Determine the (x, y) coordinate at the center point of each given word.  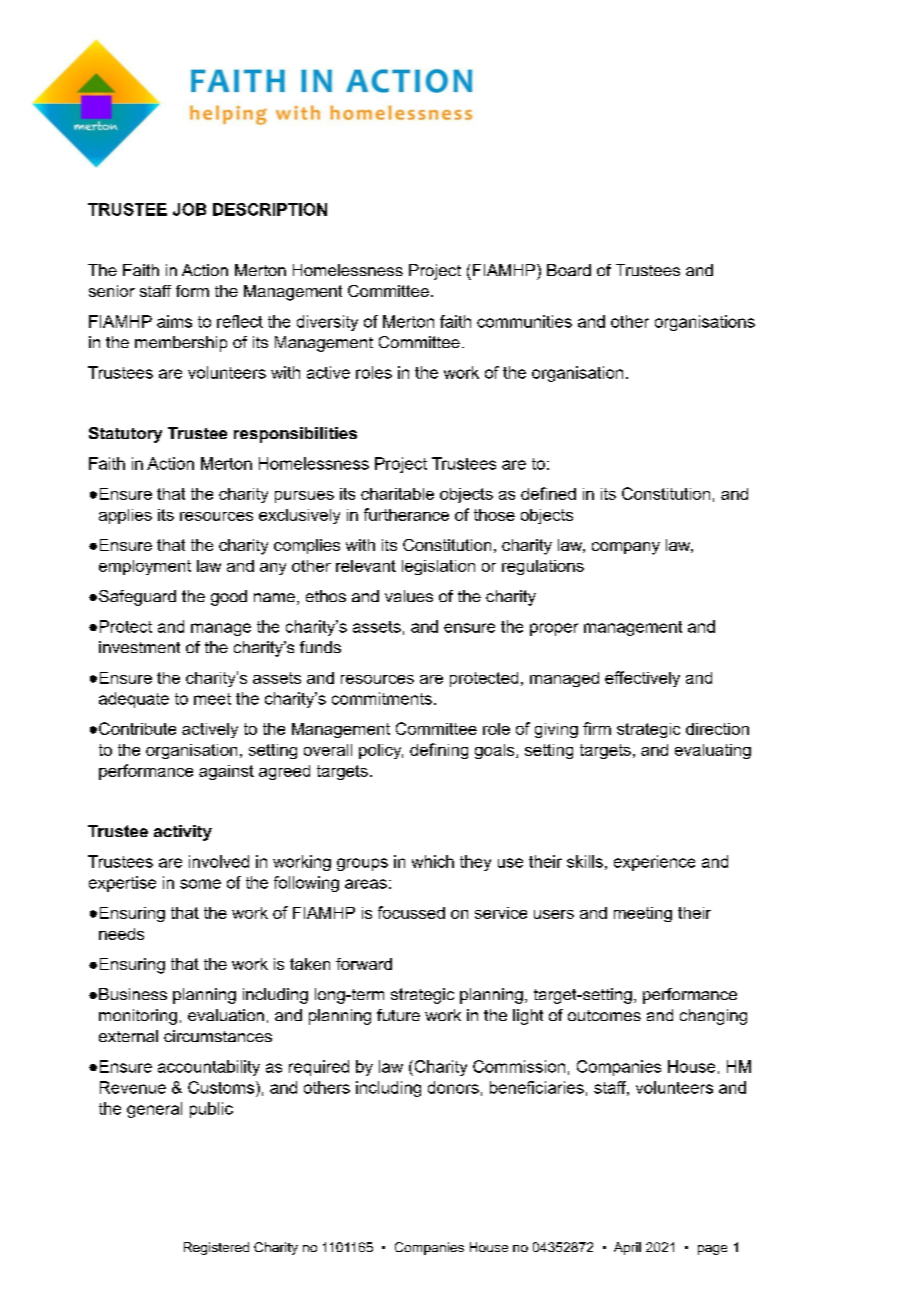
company (626, 548)
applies (125, 516)
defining (439, 751)
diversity (327, 323)
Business (133, 994)
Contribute (137, 728)
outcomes (604, 1015)
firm (597, 728)
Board (569, 270)
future (398, 1015)
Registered (216, 1248)
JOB (189, 209)
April (627, 1248)
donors (453, 1087)
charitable (397, 494)
